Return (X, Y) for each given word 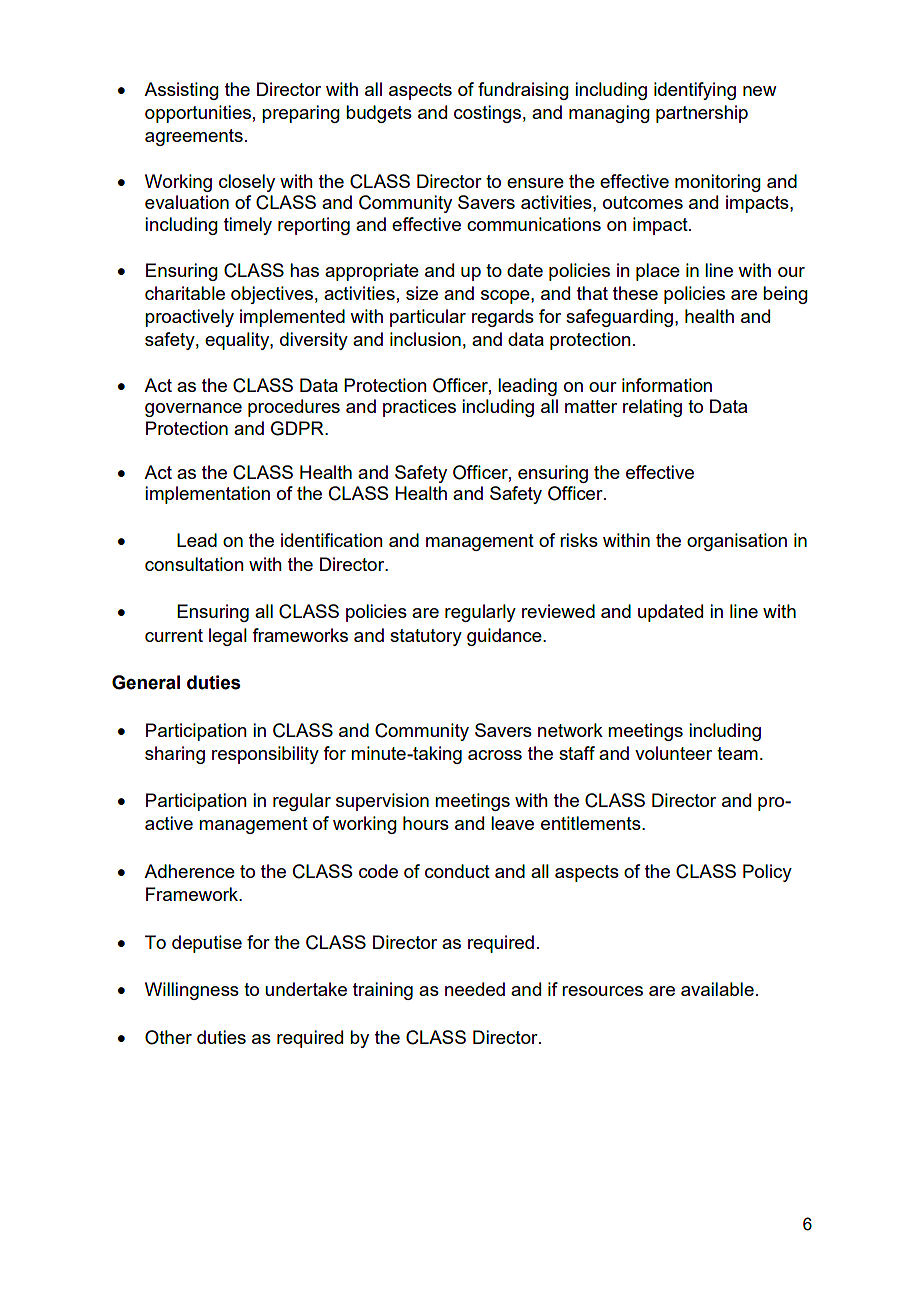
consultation (194, 564)
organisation (737, 542)
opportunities (198, 114)
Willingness (192, 991)
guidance (505, 637)
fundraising (523, 91)
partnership (702, 114)
